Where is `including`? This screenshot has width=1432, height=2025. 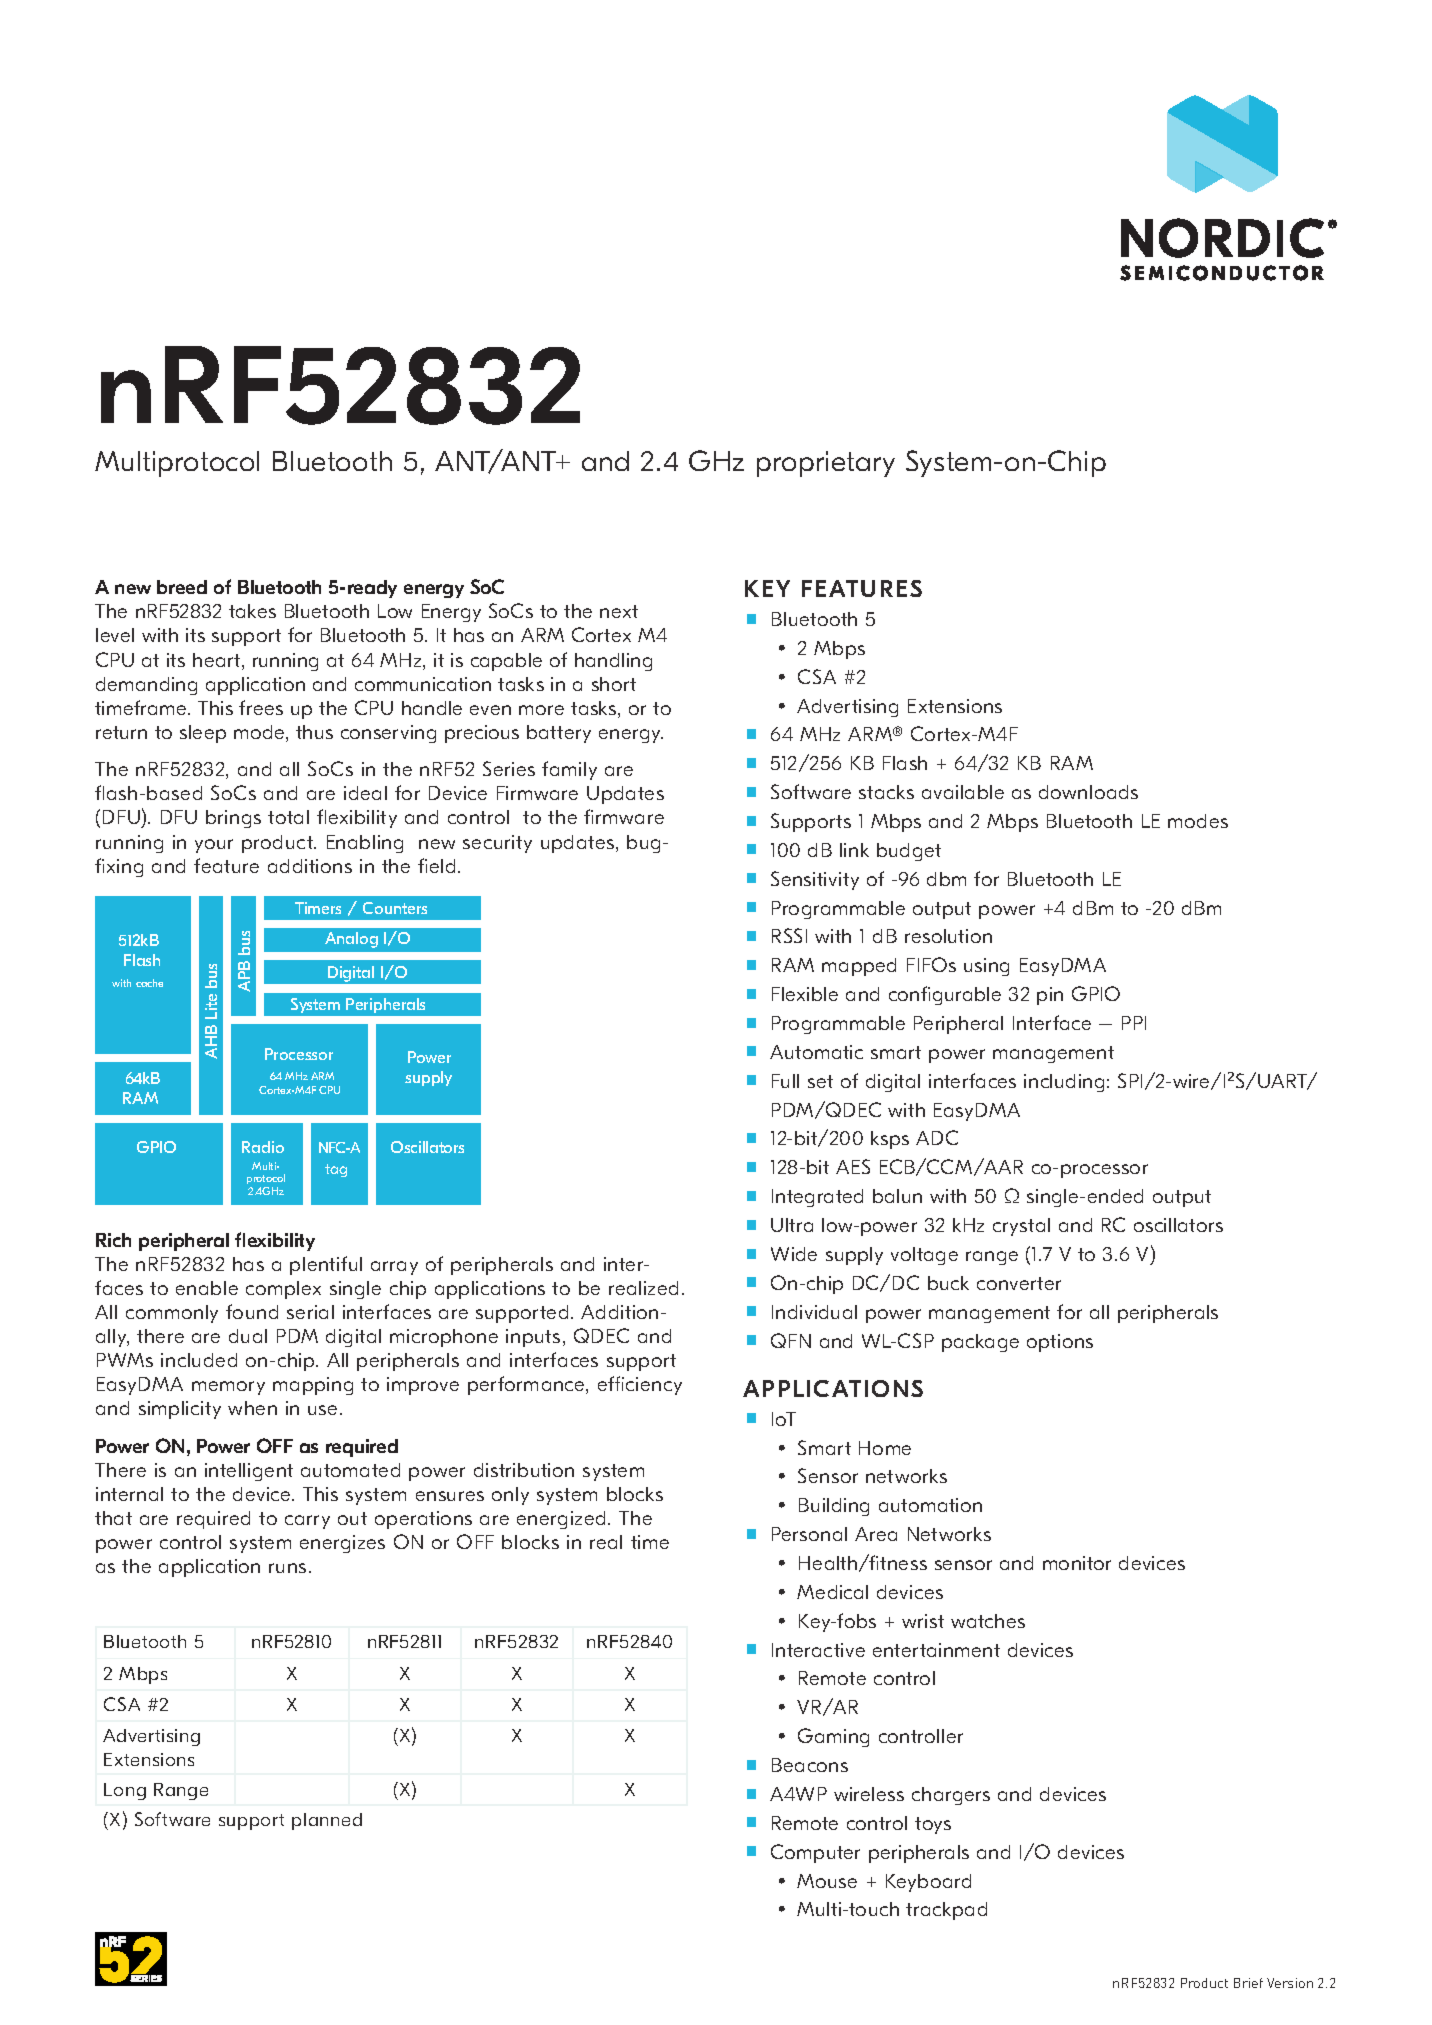
including is located at coordinates (1064, 1083).
